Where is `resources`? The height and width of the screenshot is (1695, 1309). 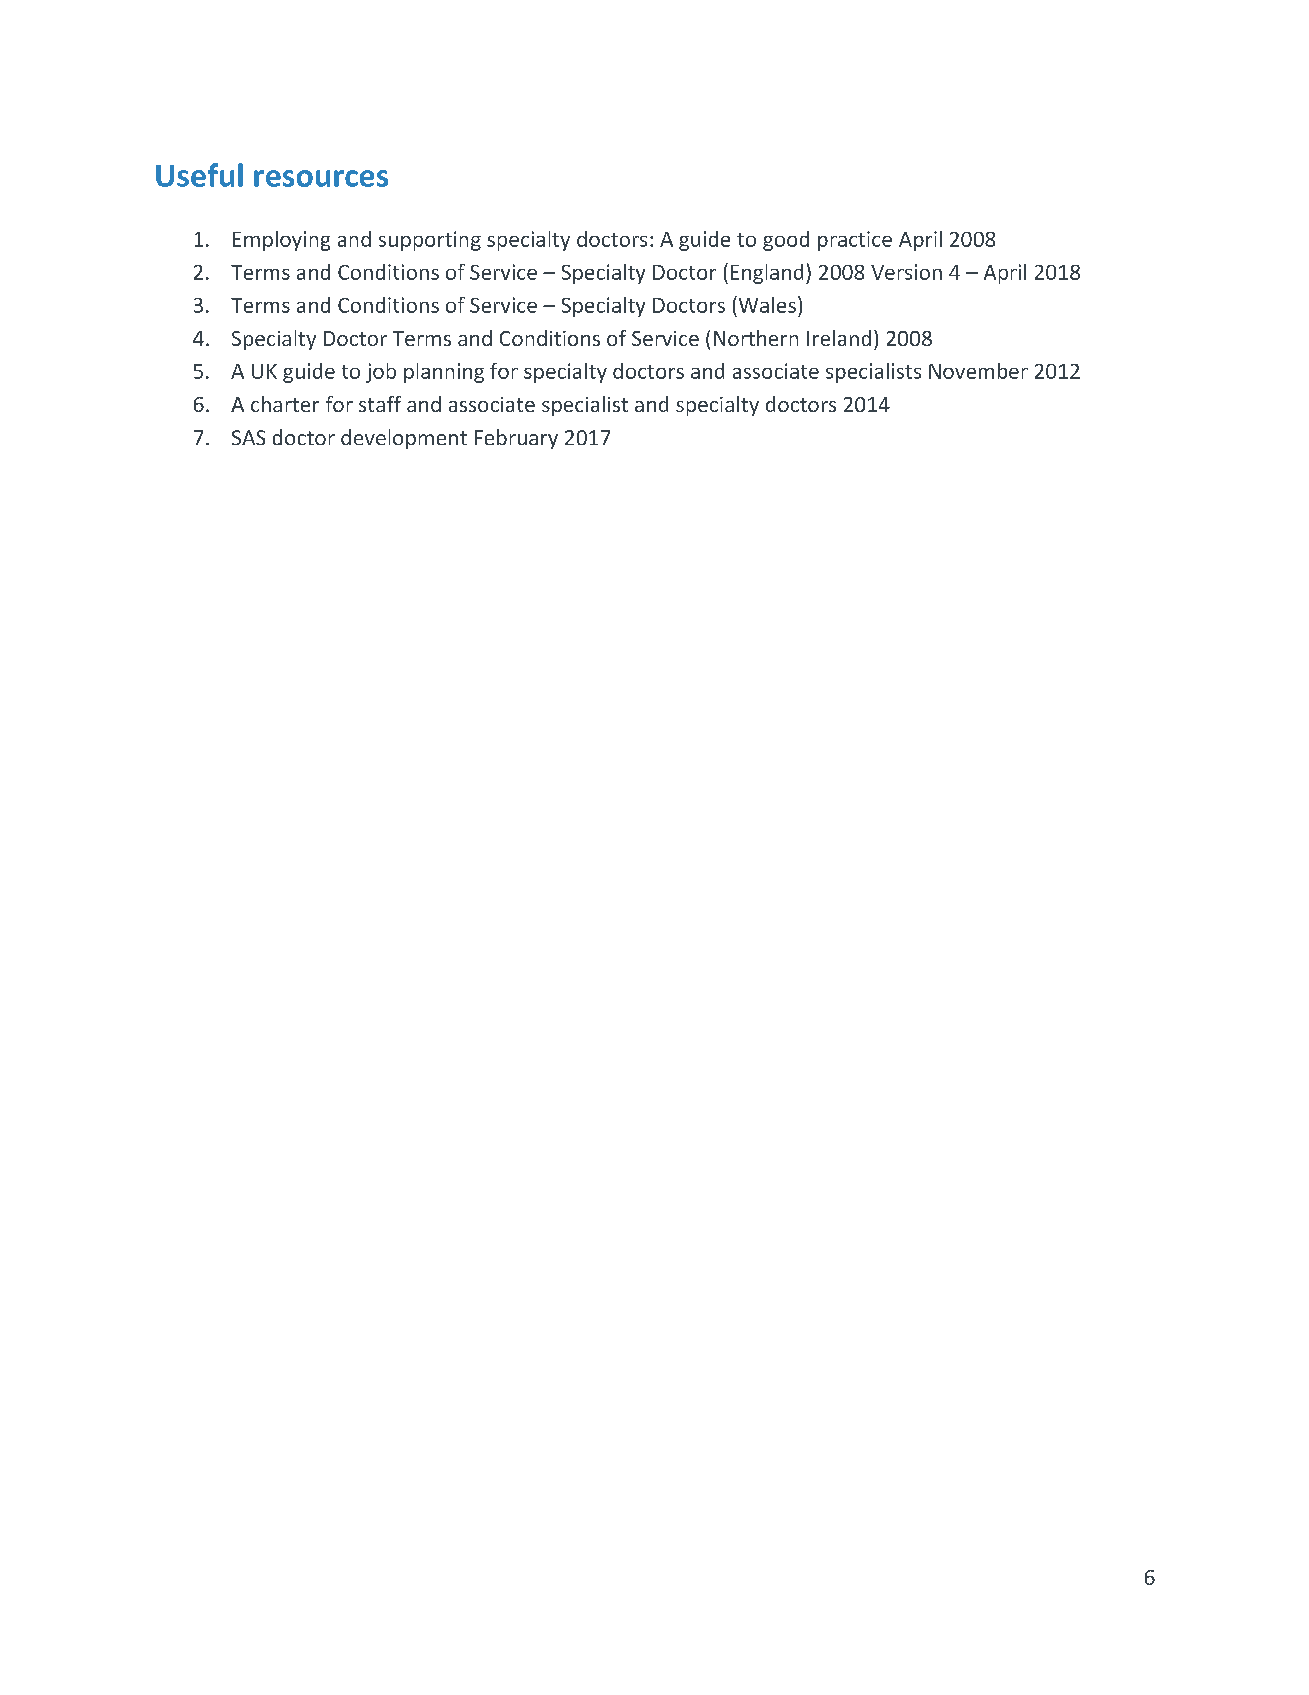
resources is located at coordinates (321, 178).
